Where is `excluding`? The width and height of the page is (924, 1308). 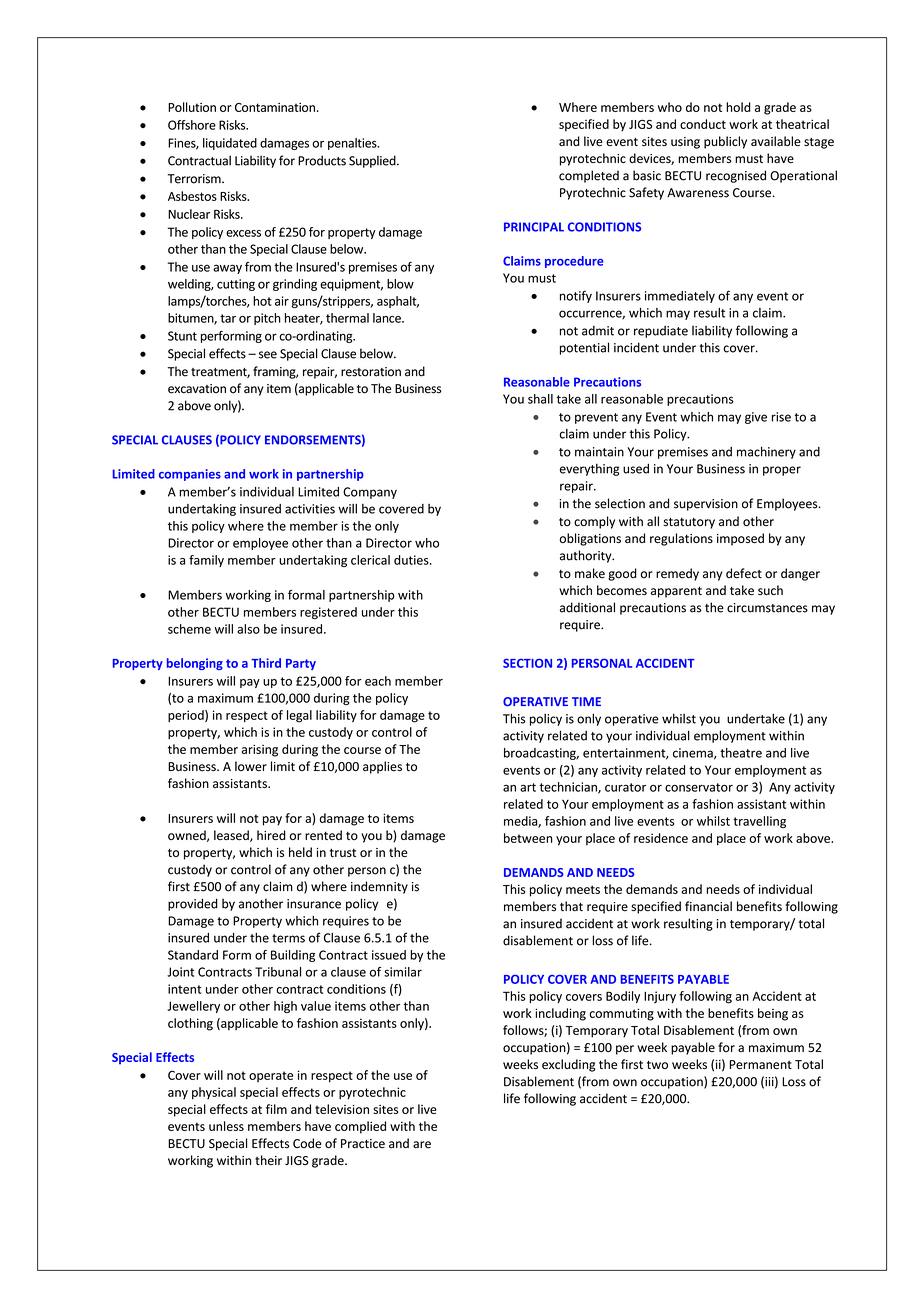 excluding is located at coordinates (568, 1065).
